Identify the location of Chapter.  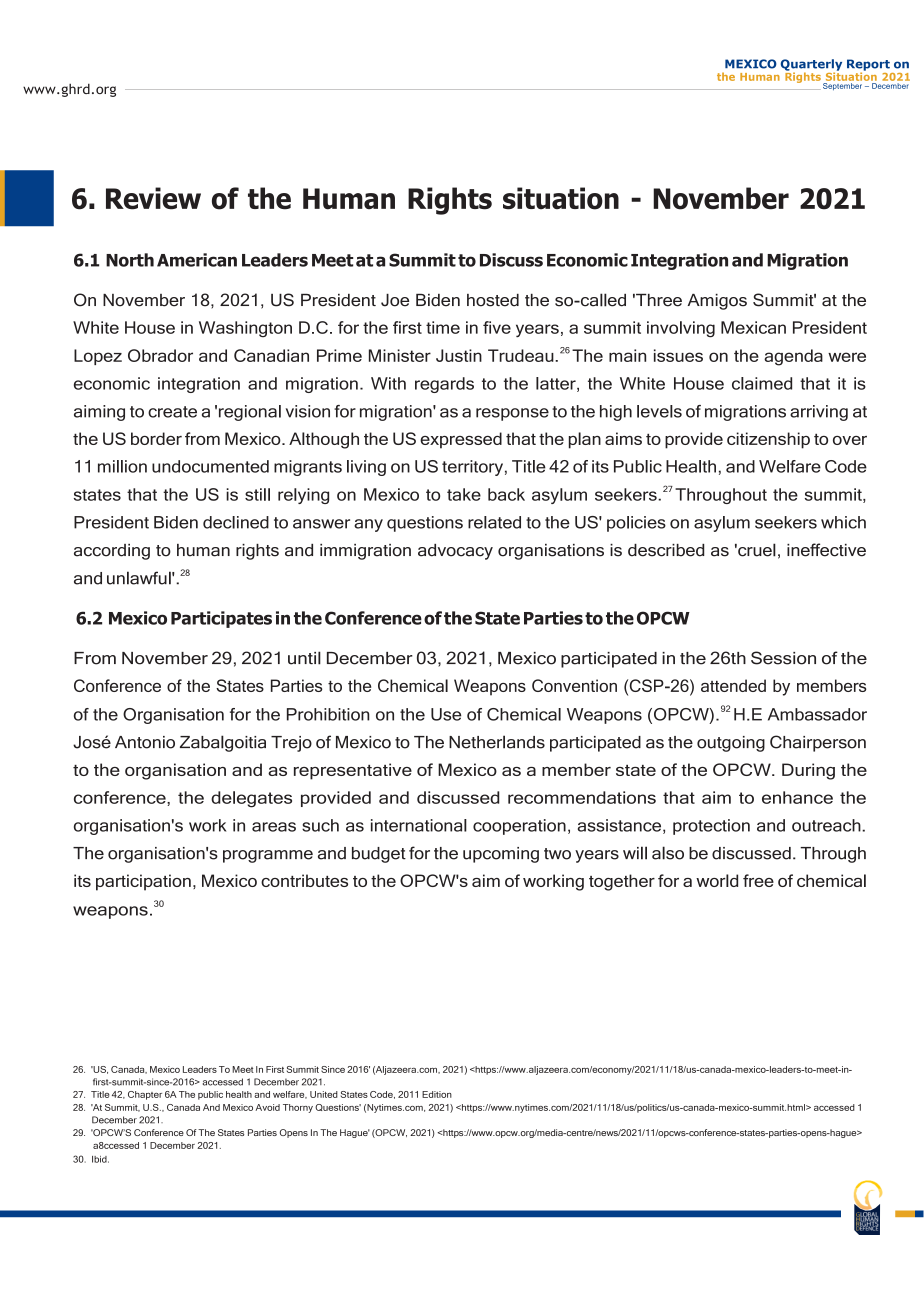
(145, 1095).
